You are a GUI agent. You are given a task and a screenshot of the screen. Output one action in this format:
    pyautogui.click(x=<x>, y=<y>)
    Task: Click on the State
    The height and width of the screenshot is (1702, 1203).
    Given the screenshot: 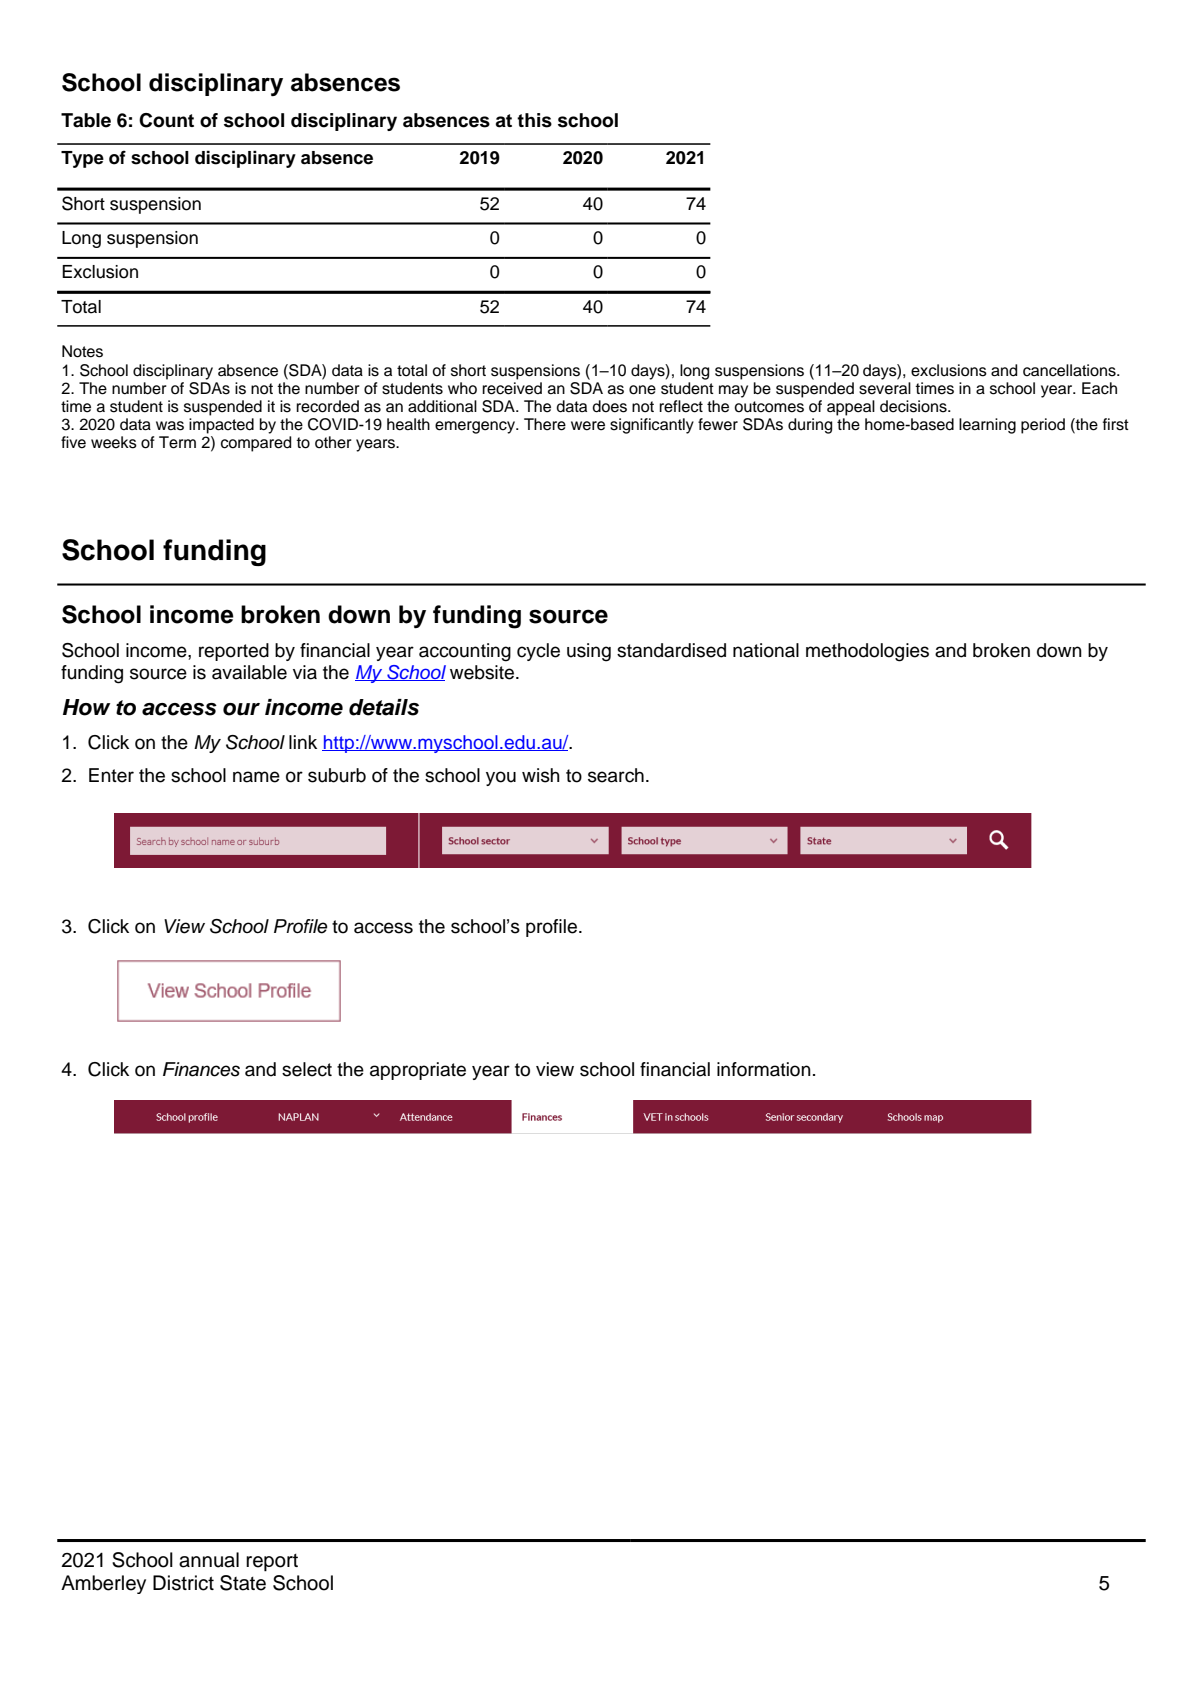 What is the action you would take?
    pyautogui.click(x=243, y=1583)
